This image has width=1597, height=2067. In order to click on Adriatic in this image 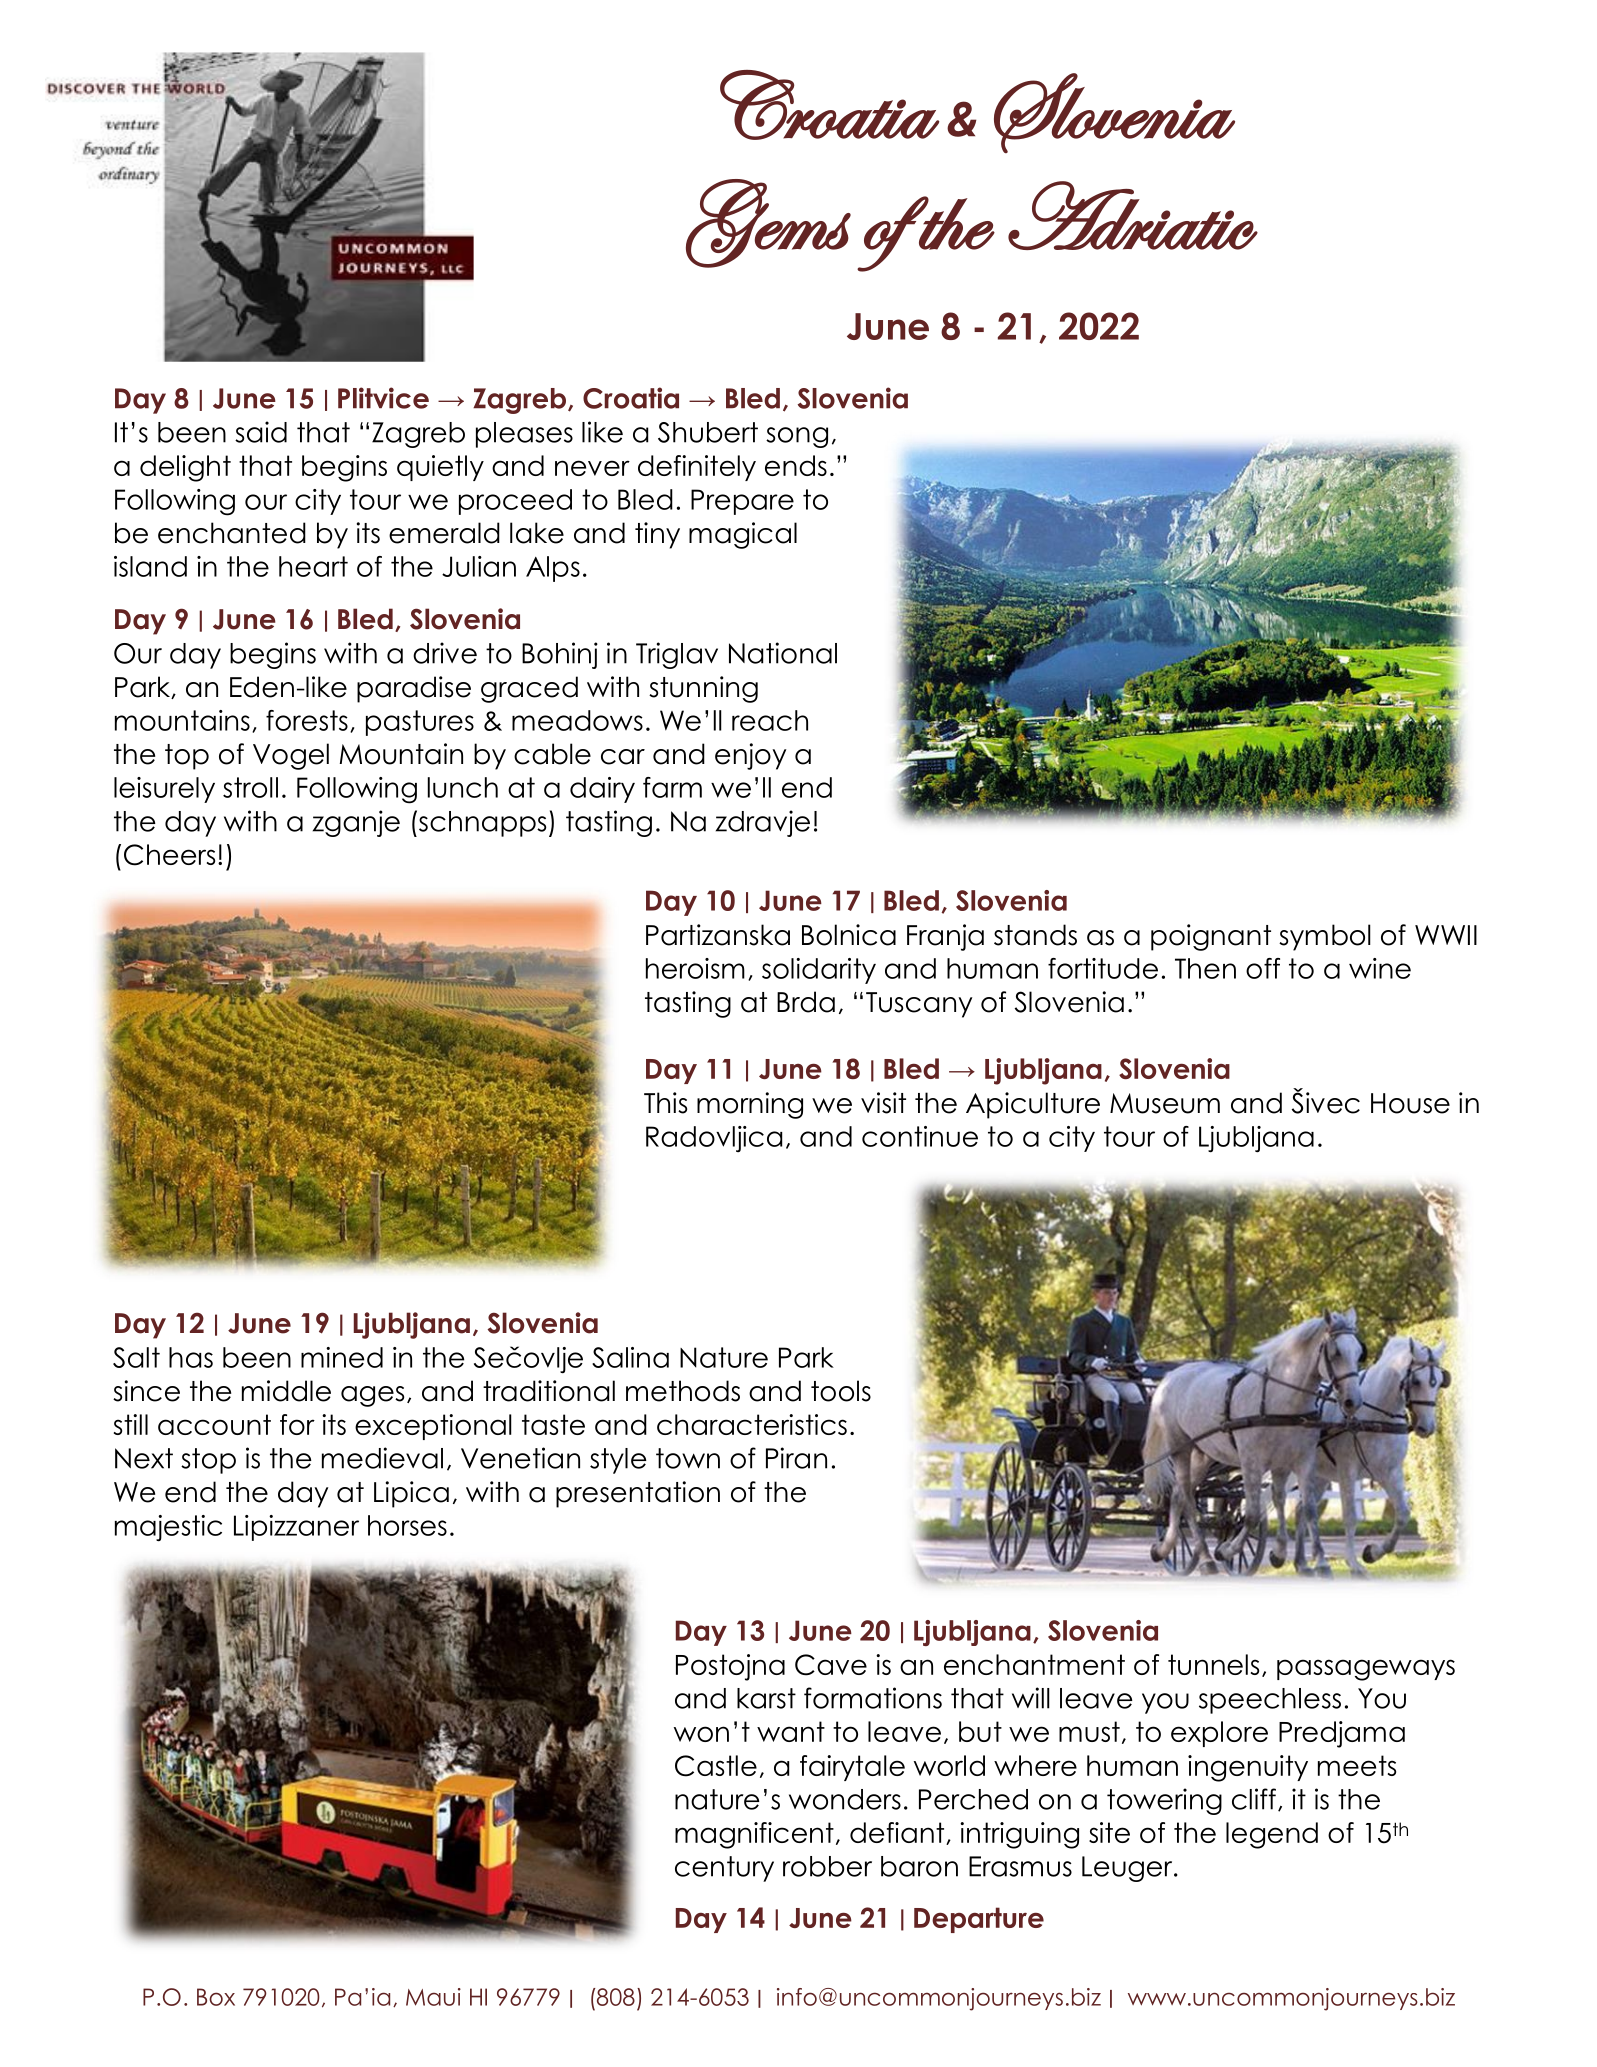, I will do `click(1133, 215)`.
